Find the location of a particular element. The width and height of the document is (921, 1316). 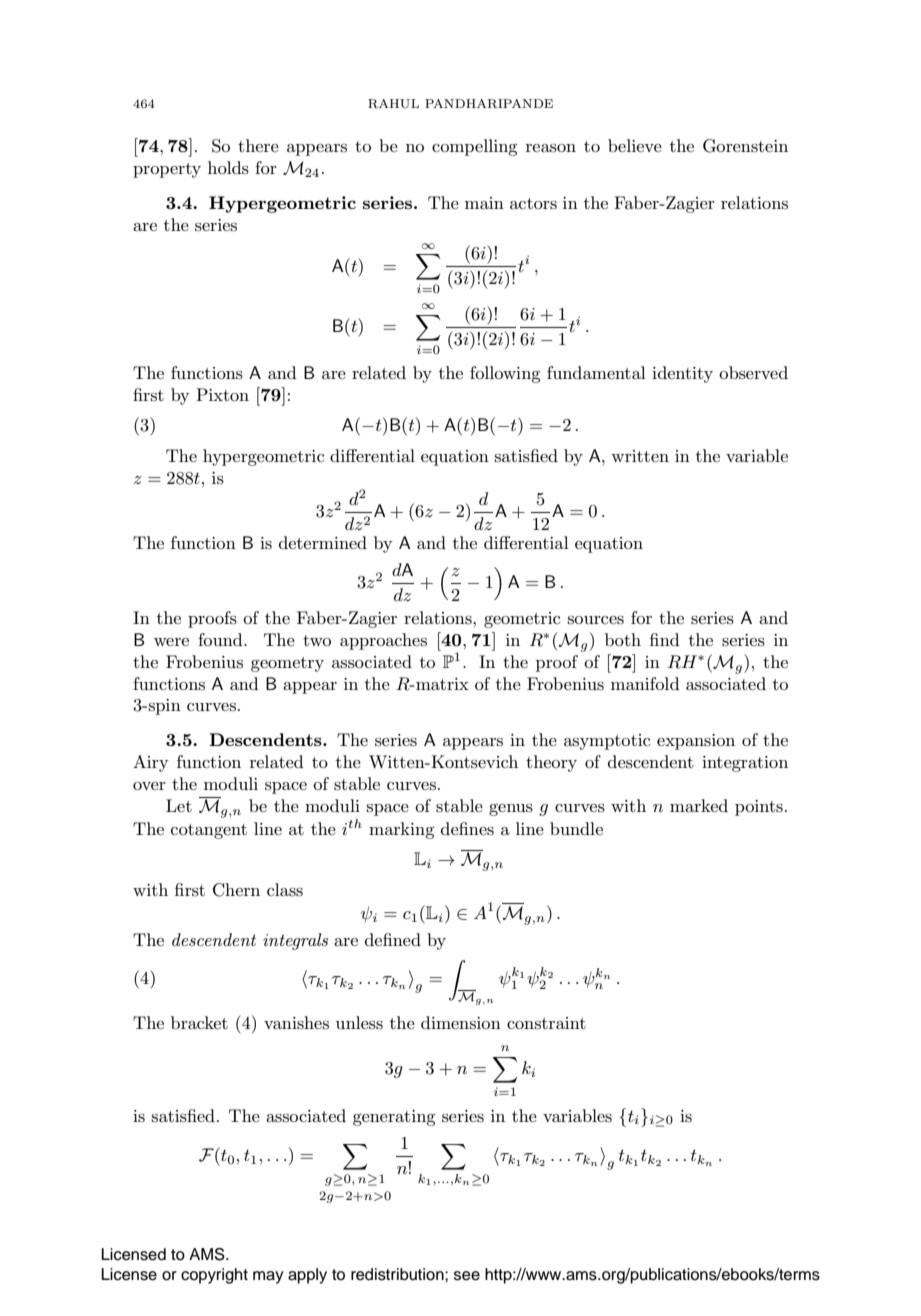

found is located at coordinates (221, 639).
